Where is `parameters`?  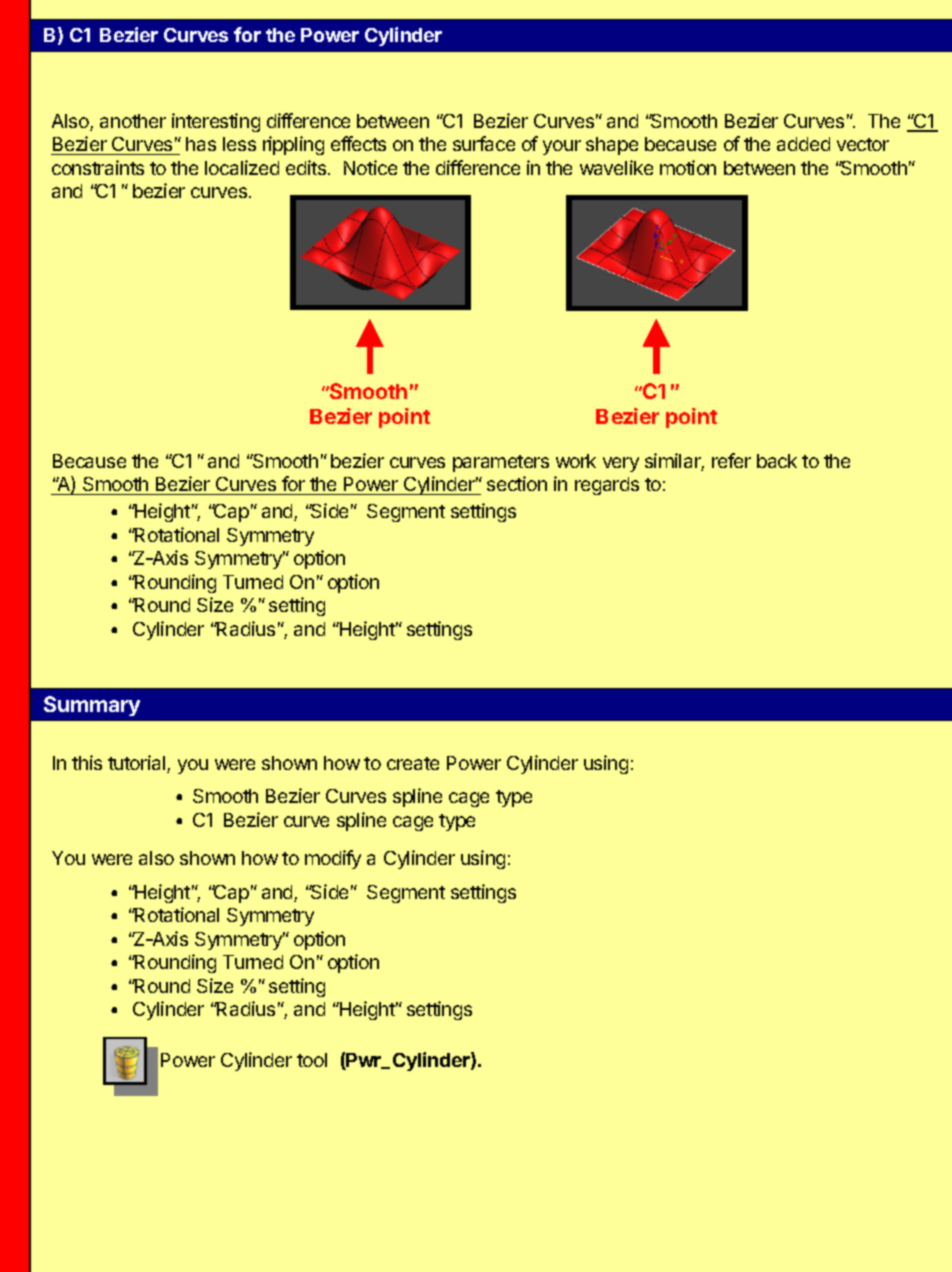
parameters is located at coordinates (501, 463).
